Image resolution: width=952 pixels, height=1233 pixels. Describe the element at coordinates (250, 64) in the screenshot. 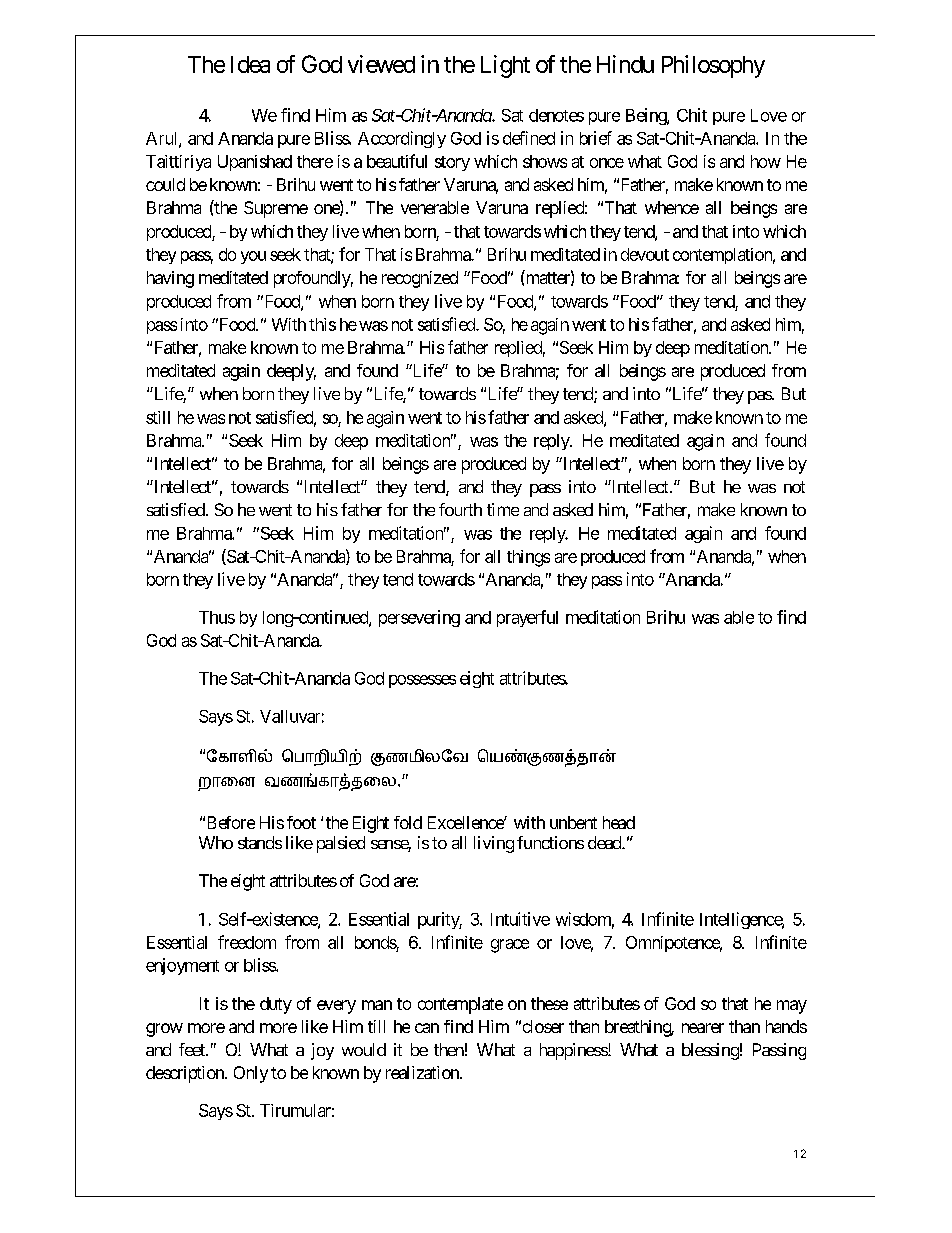

I see `Idea` at that location.
